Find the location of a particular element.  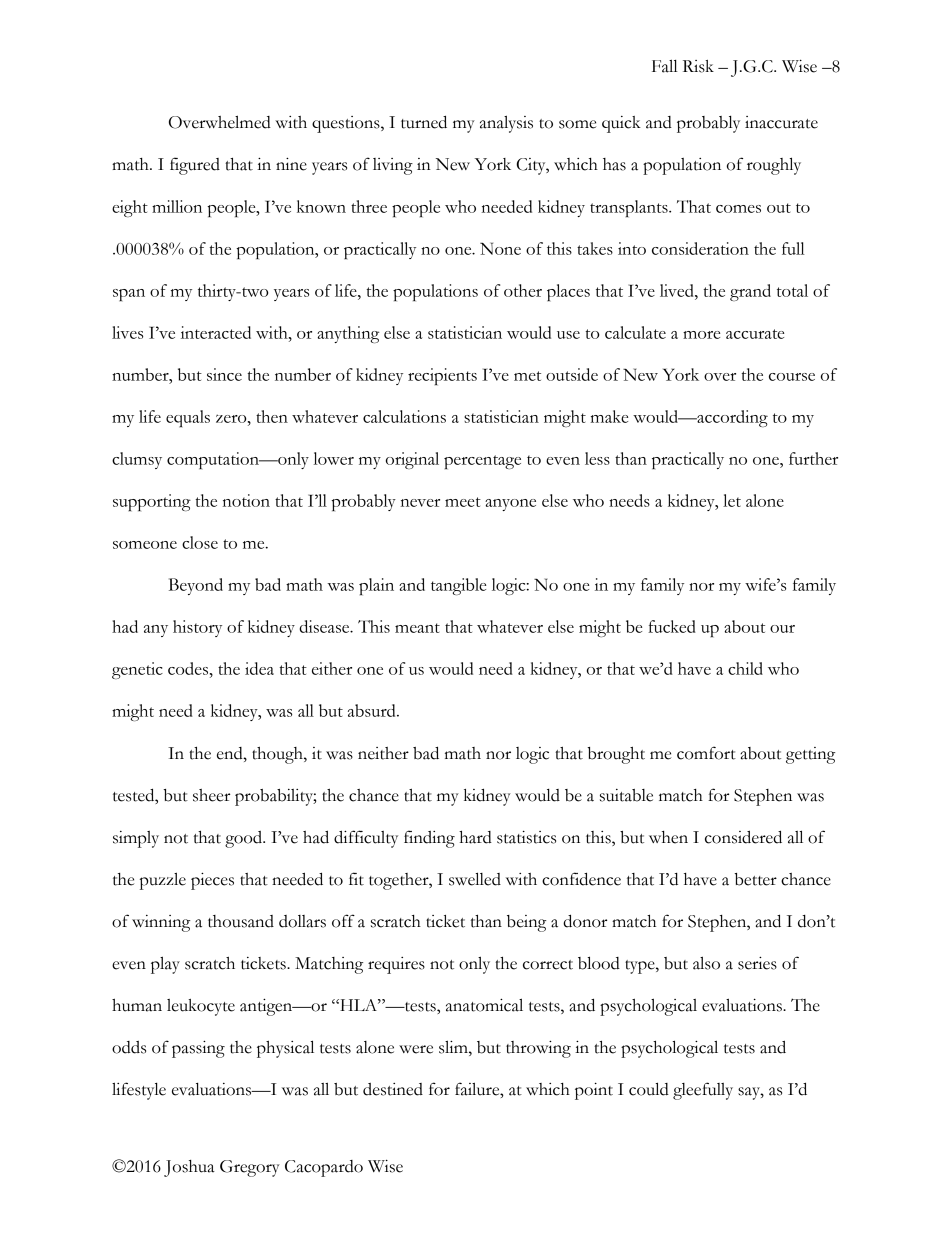

Joshua is located at coordinates (189, 1168).
